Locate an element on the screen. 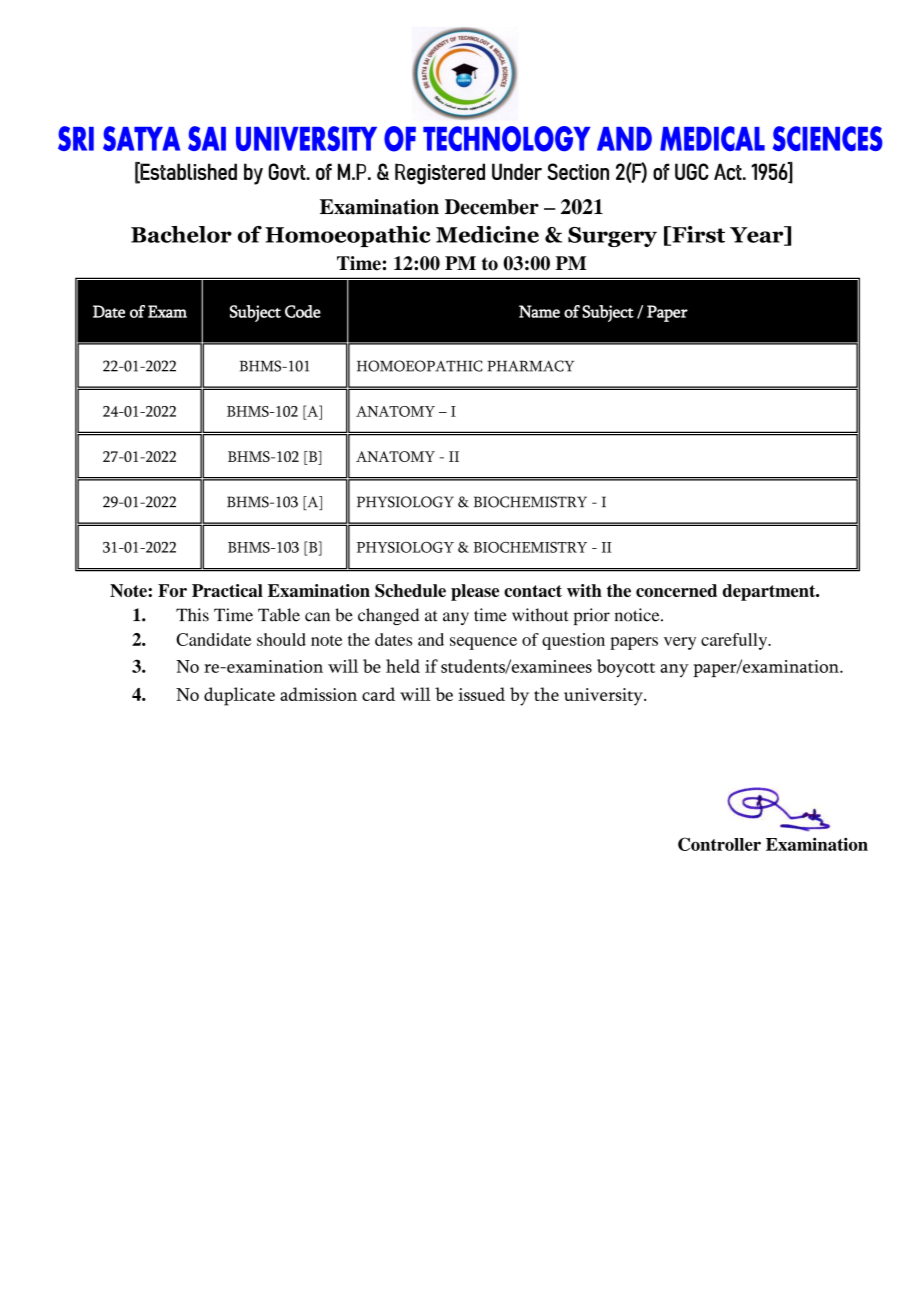  Practical is located at coordinates (227, 590).
